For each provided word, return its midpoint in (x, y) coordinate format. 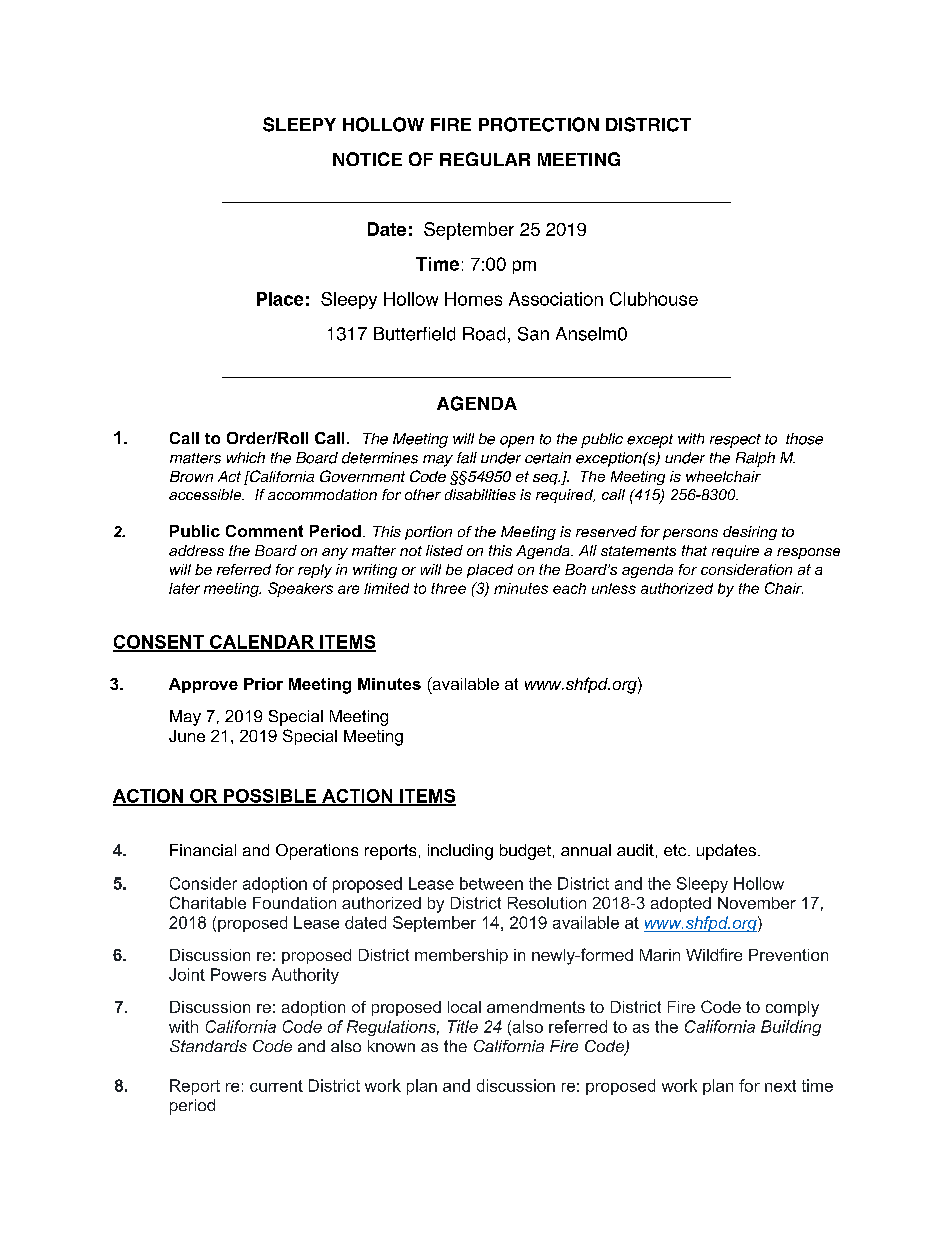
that (694, 550)
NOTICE (367, 159)
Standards (208, 1046)
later (184, 588)
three (448, 588)
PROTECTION (539, 124)
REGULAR (485, 159)
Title (463, 1026)
